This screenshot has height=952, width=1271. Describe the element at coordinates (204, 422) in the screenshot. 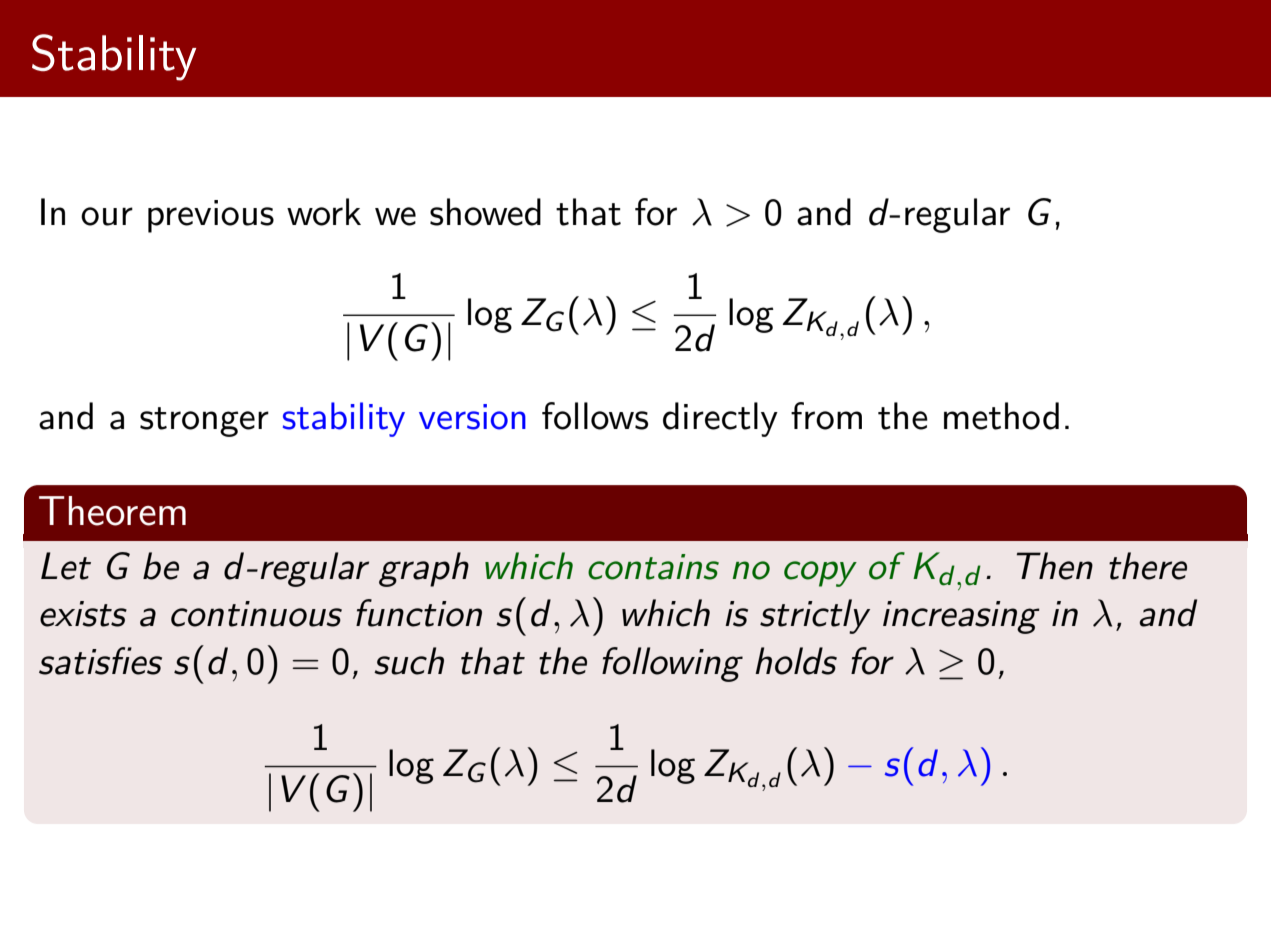

I see `stronger` at that location.
